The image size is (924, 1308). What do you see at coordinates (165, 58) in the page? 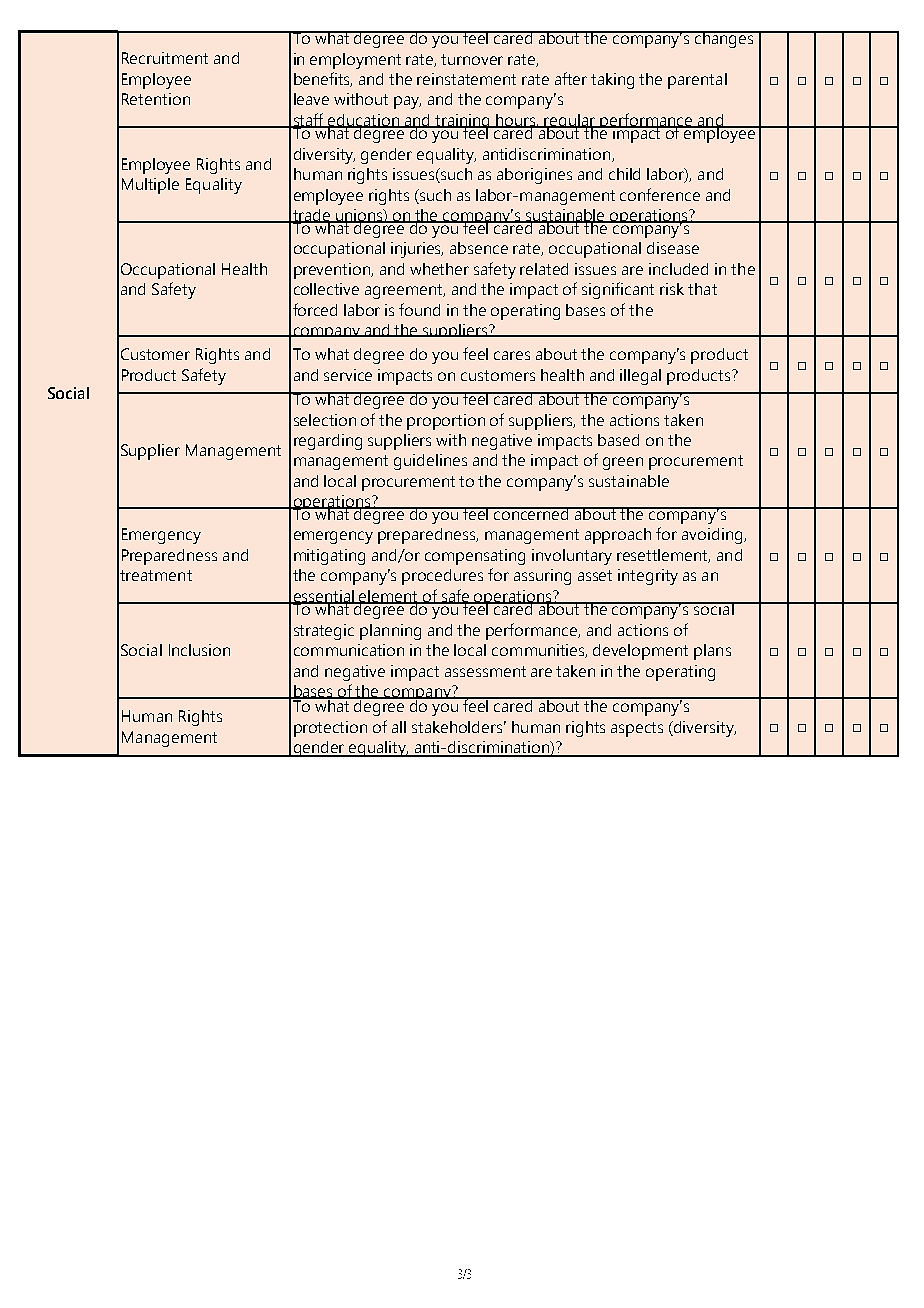
I see `Recruitment` at bounding box center [165, 58].
